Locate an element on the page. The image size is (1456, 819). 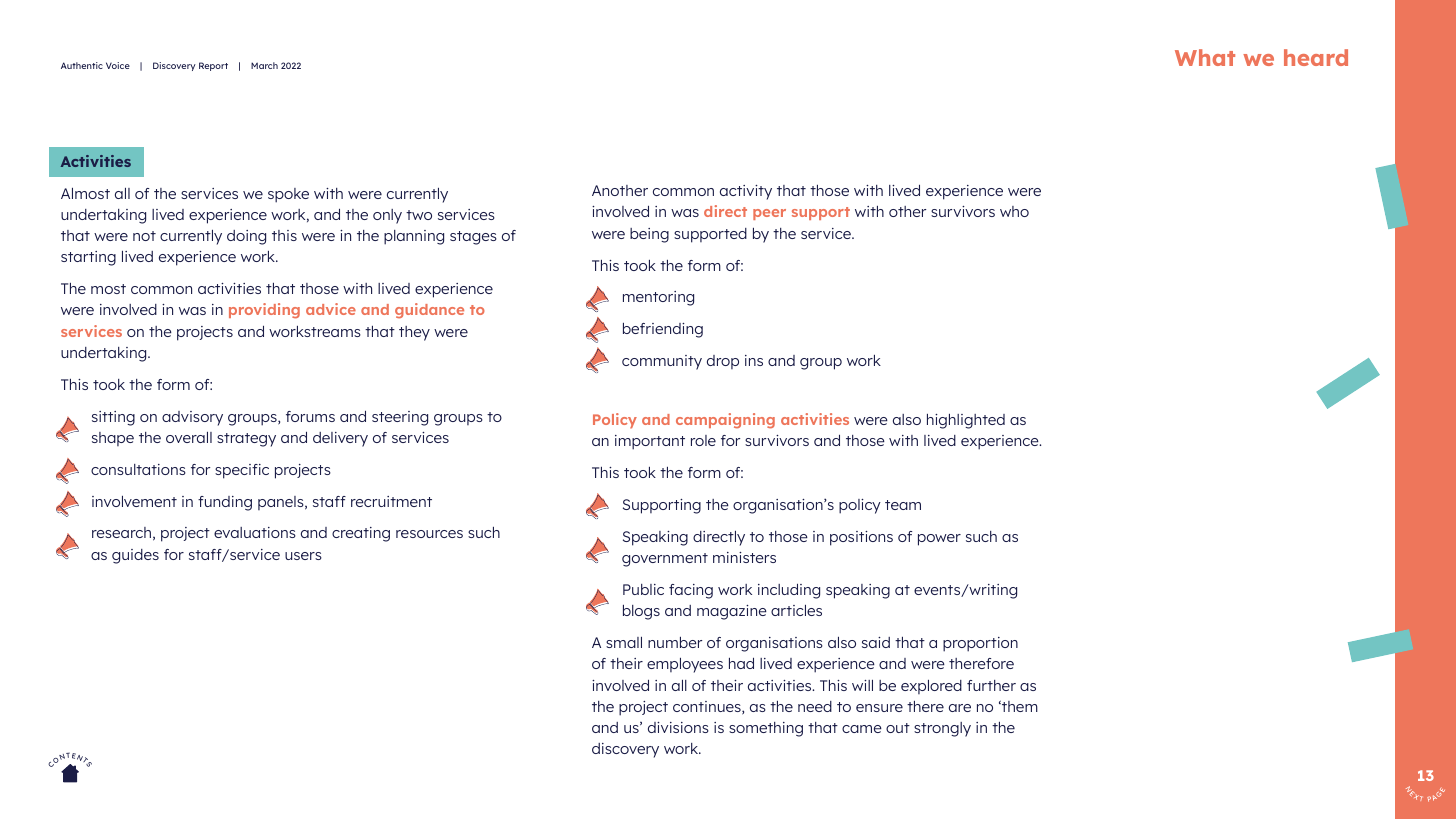
Report is located at coordinates (213, 66).
